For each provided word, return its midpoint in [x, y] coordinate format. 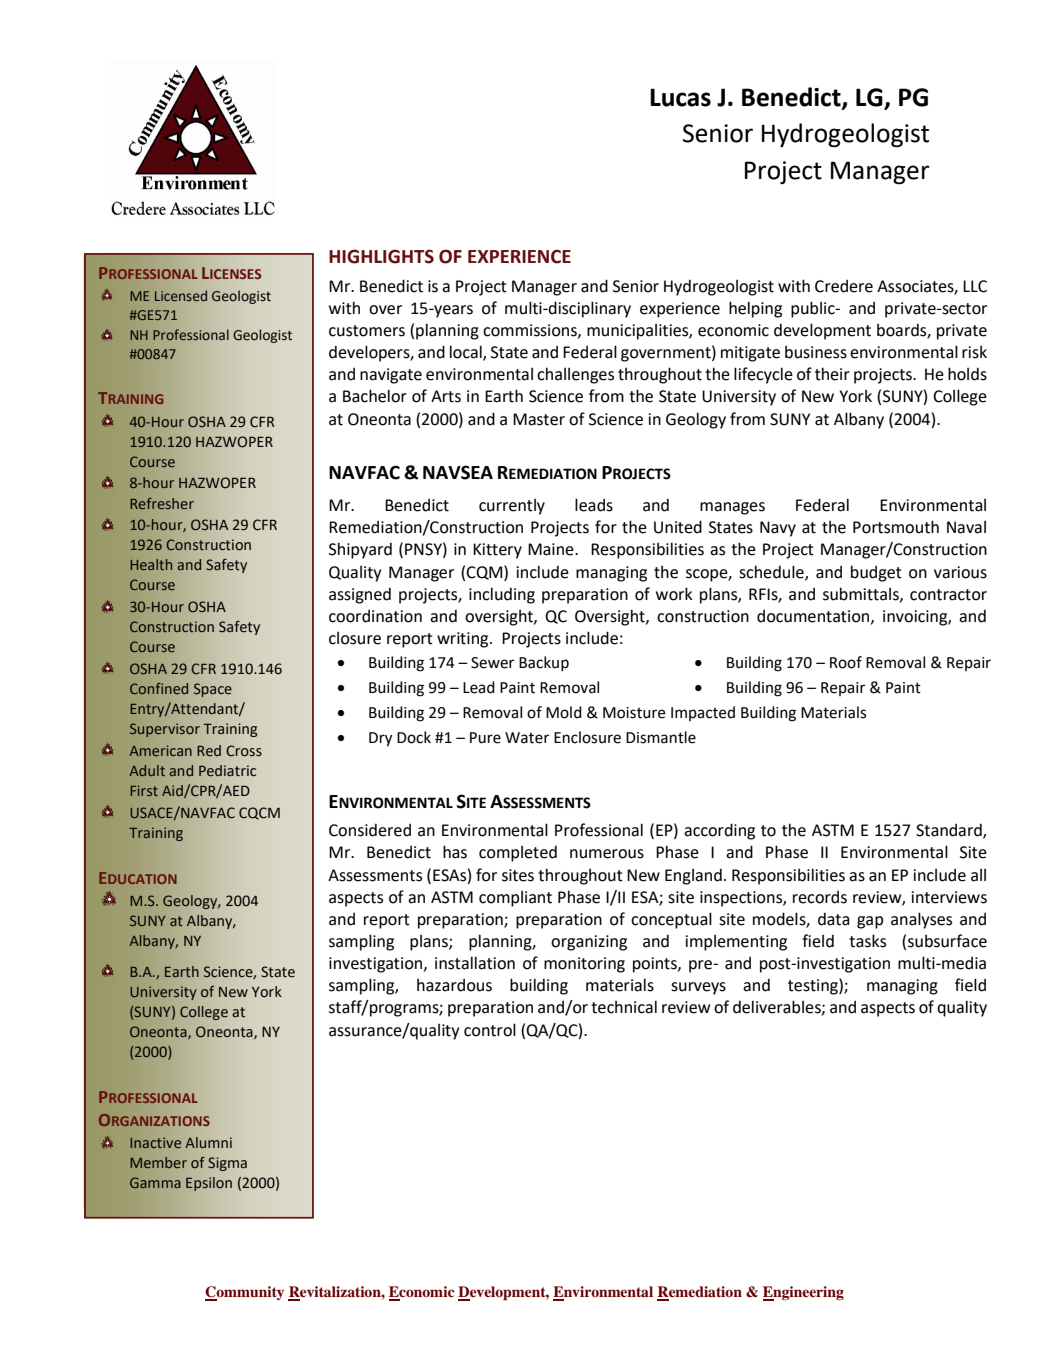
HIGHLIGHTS [381, 256]
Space [213, 690]
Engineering [803, 1293]
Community [244, 1293]
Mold [564, 712]
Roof [846, 662]
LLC [975, 286]
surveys [698, 988]
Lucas [680, 97]
